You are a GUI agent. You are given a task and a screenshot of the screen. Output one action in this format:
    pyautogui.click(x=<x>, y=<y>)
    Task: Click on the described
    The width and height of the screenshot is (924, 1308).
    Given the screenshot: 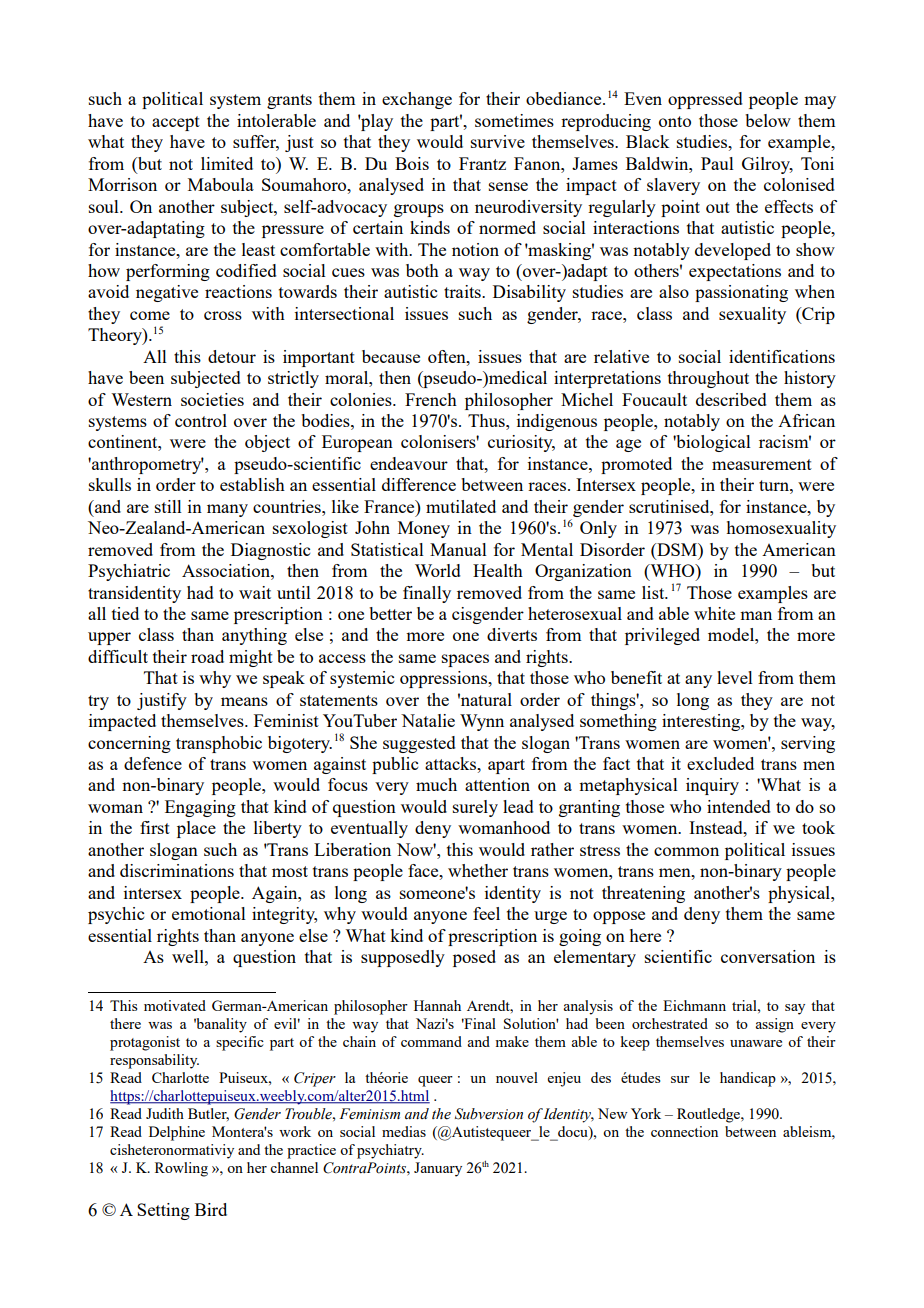 What is the action you would take?
    pyautogui.click(x=731, y=399)
